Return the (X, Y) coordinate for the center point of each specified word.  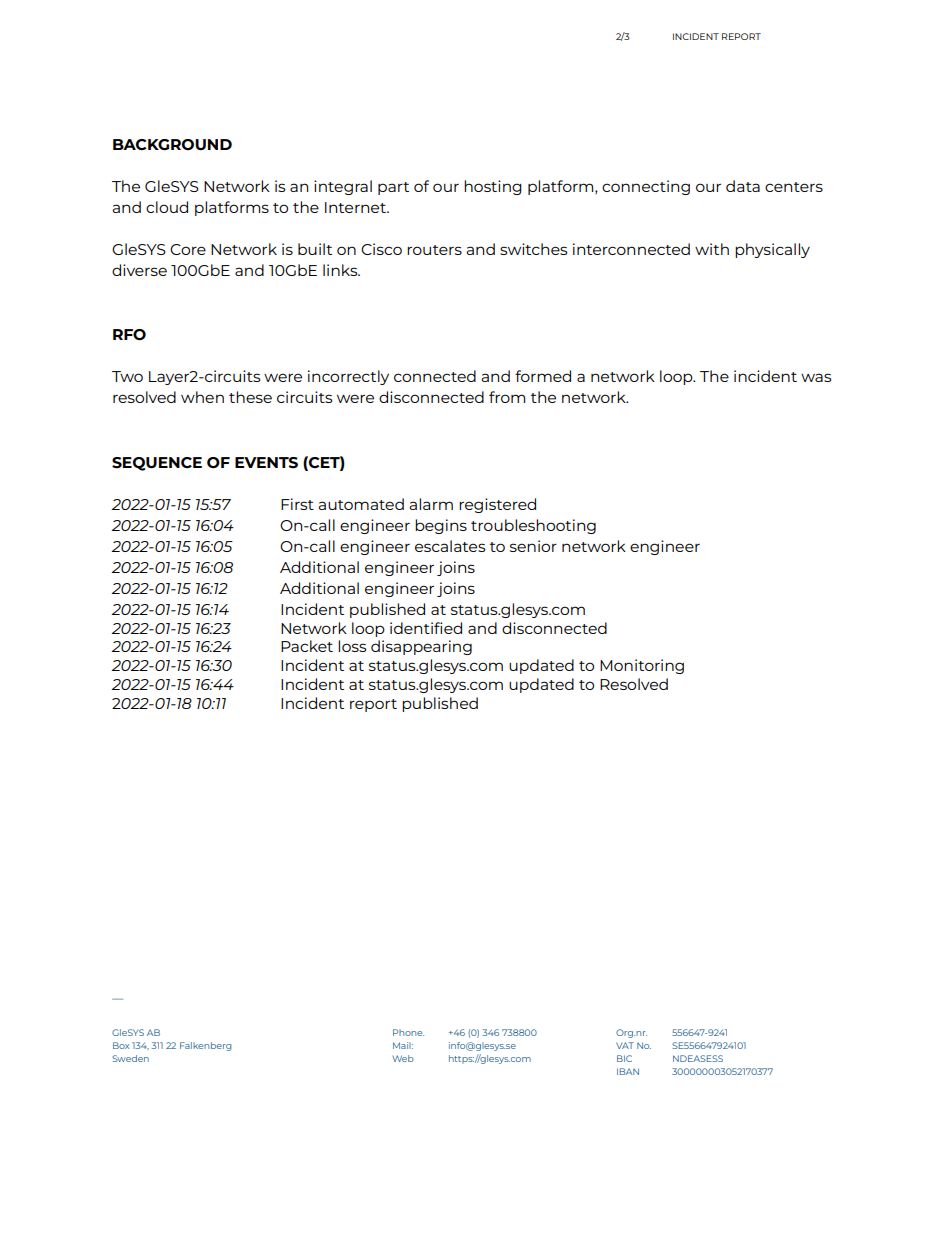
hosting (493, 187)
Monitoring (642, 666)
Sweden (130, 1058)
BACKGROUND (172, 144)
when (202, 397)
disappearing (421, 647)
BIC (624, 1058)
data (743, 186)
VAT (625, 1045)
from (507, 397)
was (816, 377)
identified (426, 628)
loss (352, 646)
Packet (307, 646)
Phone (408, 1032)
